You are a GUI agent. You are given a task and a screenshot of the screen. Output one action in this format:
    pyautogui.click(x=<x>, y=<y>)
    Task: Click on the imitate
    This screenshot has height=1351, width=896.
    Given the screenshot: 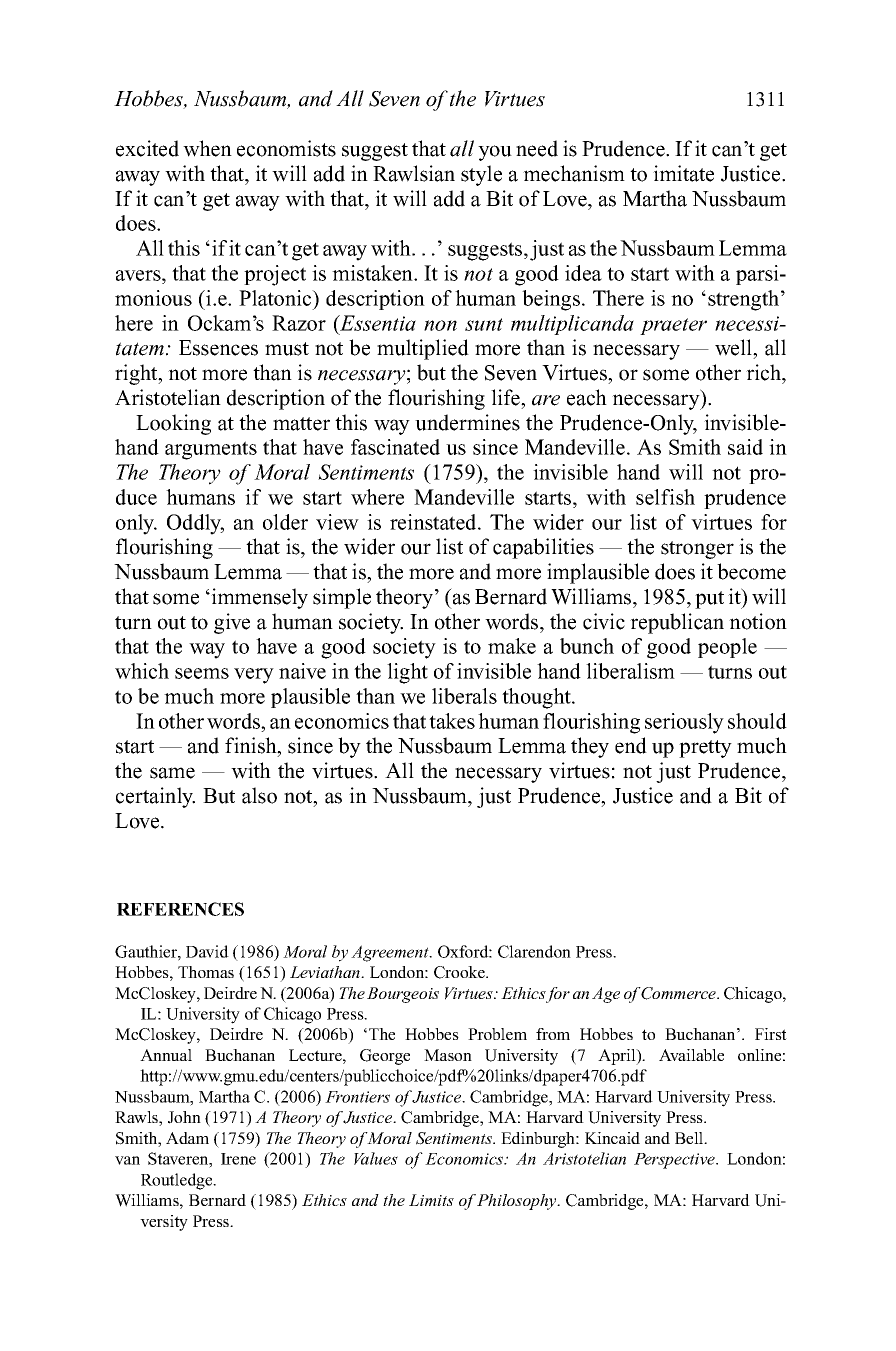 What is the action you would take?
    pyautogui.click(x=683, y=173)
